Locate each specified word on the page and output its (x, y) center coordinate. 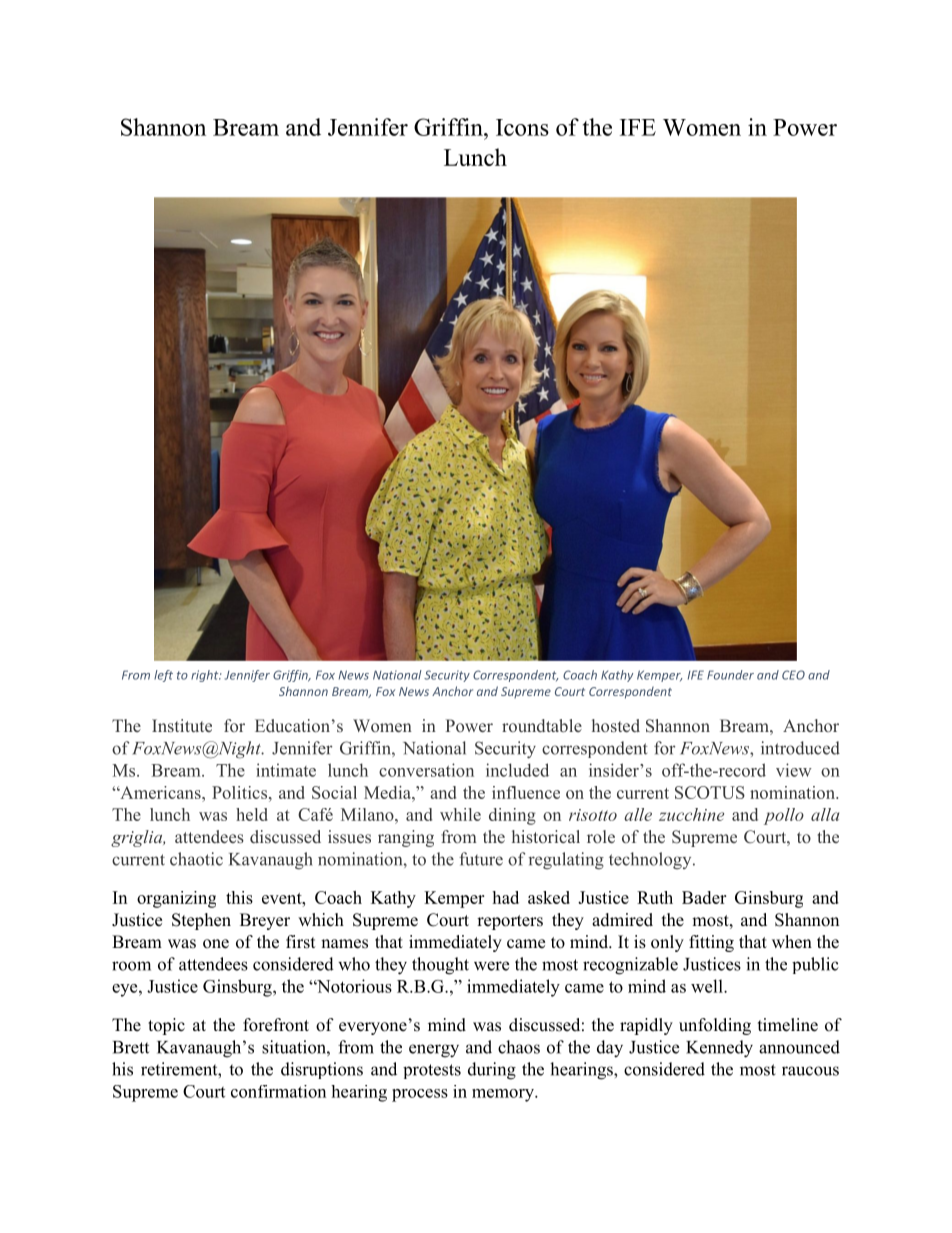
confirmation (278, 1091)
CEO (793, 675)
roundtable (542, 725)
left (163, 676)
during (492, 1071)
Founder (730, 675)
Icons (522, 127)
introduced (800, 748)
